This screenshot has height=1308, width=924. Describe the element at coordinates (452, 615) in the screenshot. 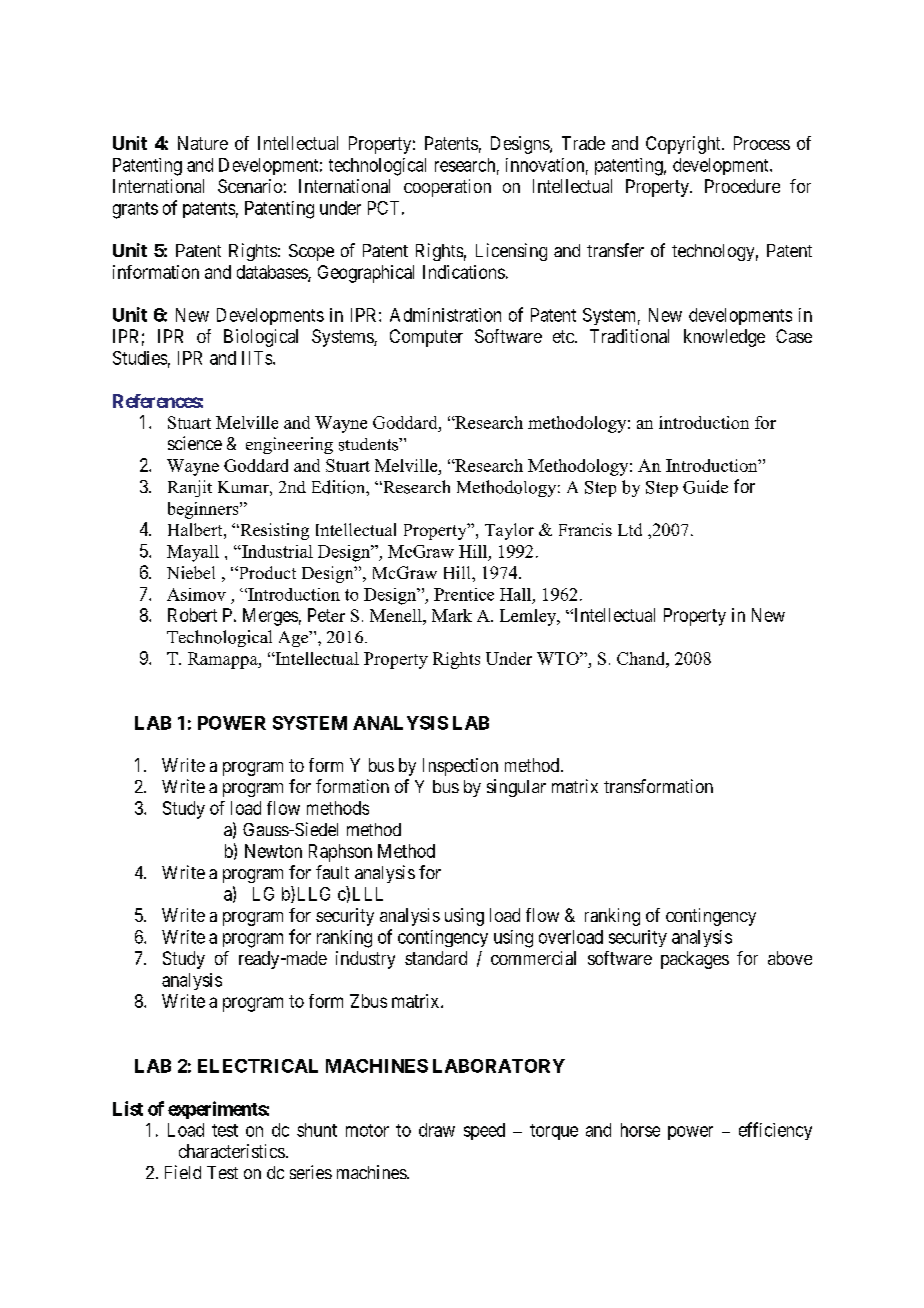

I see `Mark` at that location.
